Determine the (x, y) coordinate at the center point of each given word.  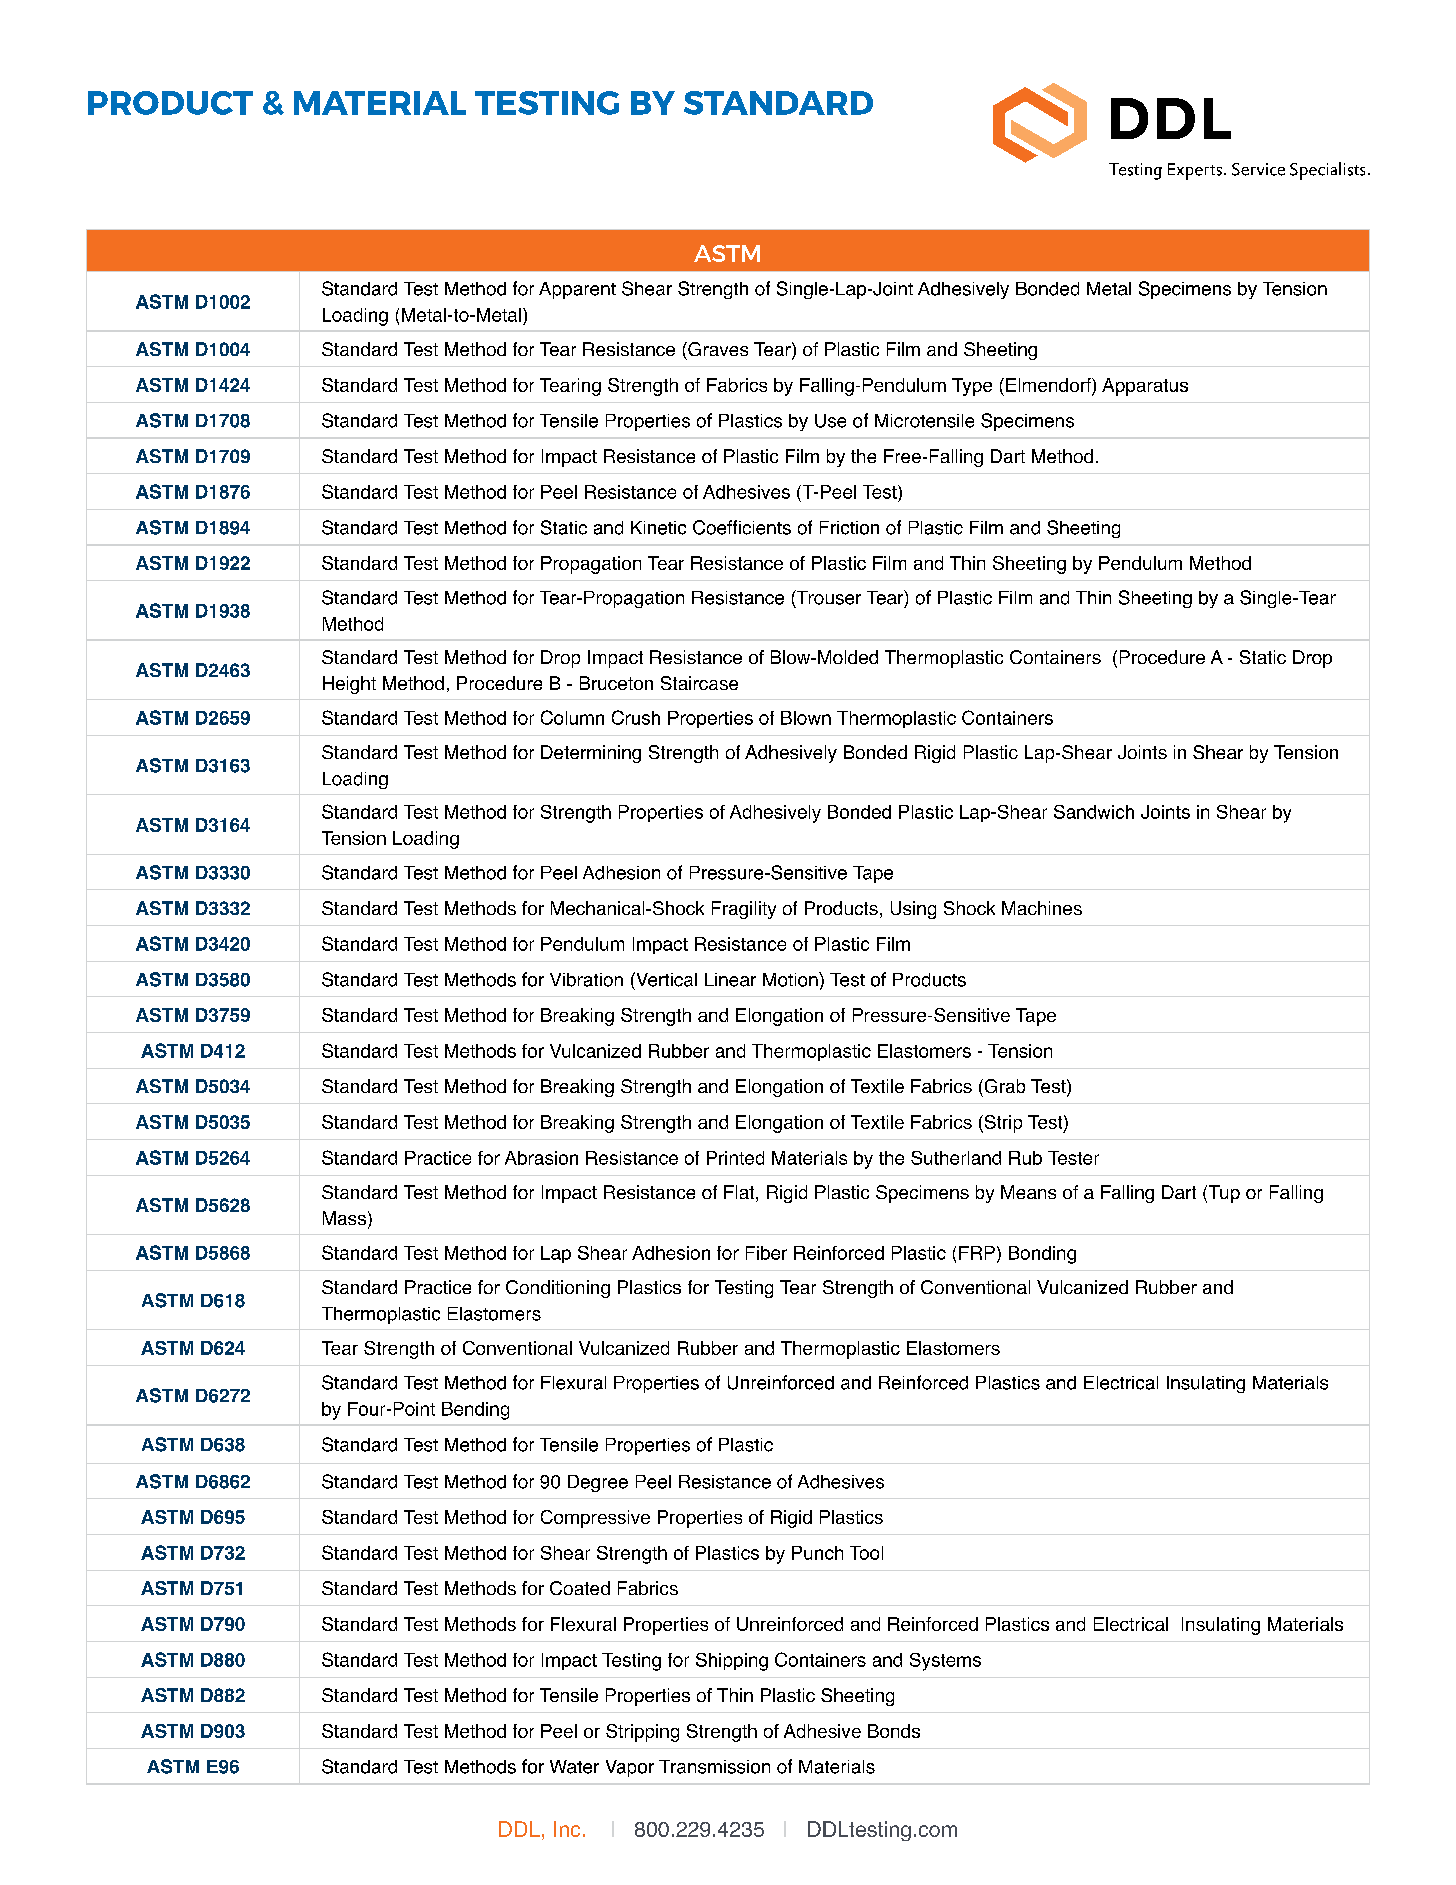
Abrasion (541, 1158)
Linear (730, 980)
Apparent (577, 290)
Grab (1003, 1086)
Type (972, 387)
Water (574, 1767)
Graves (717, 349)
